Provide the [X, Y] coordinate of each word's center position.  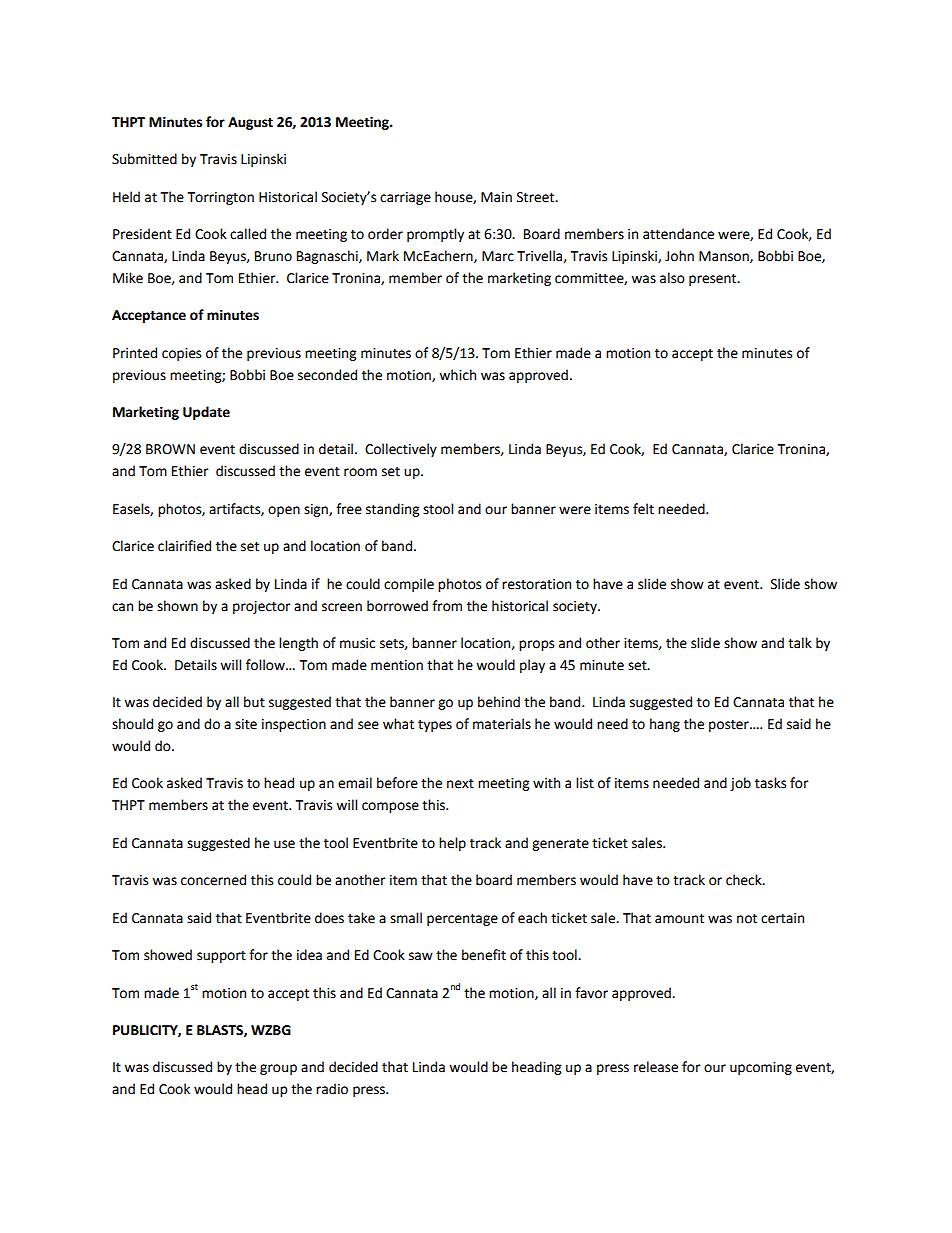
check [745, 880]
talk [800, 643]
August [250, 123]
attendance [678, 234]
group [278, 1069]
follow [266, 665]
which [457, 375]
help [452, 844]
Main [496, 197]
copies [181, 354]
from [447, 606]
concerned [213, 880]
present [714, 280]
